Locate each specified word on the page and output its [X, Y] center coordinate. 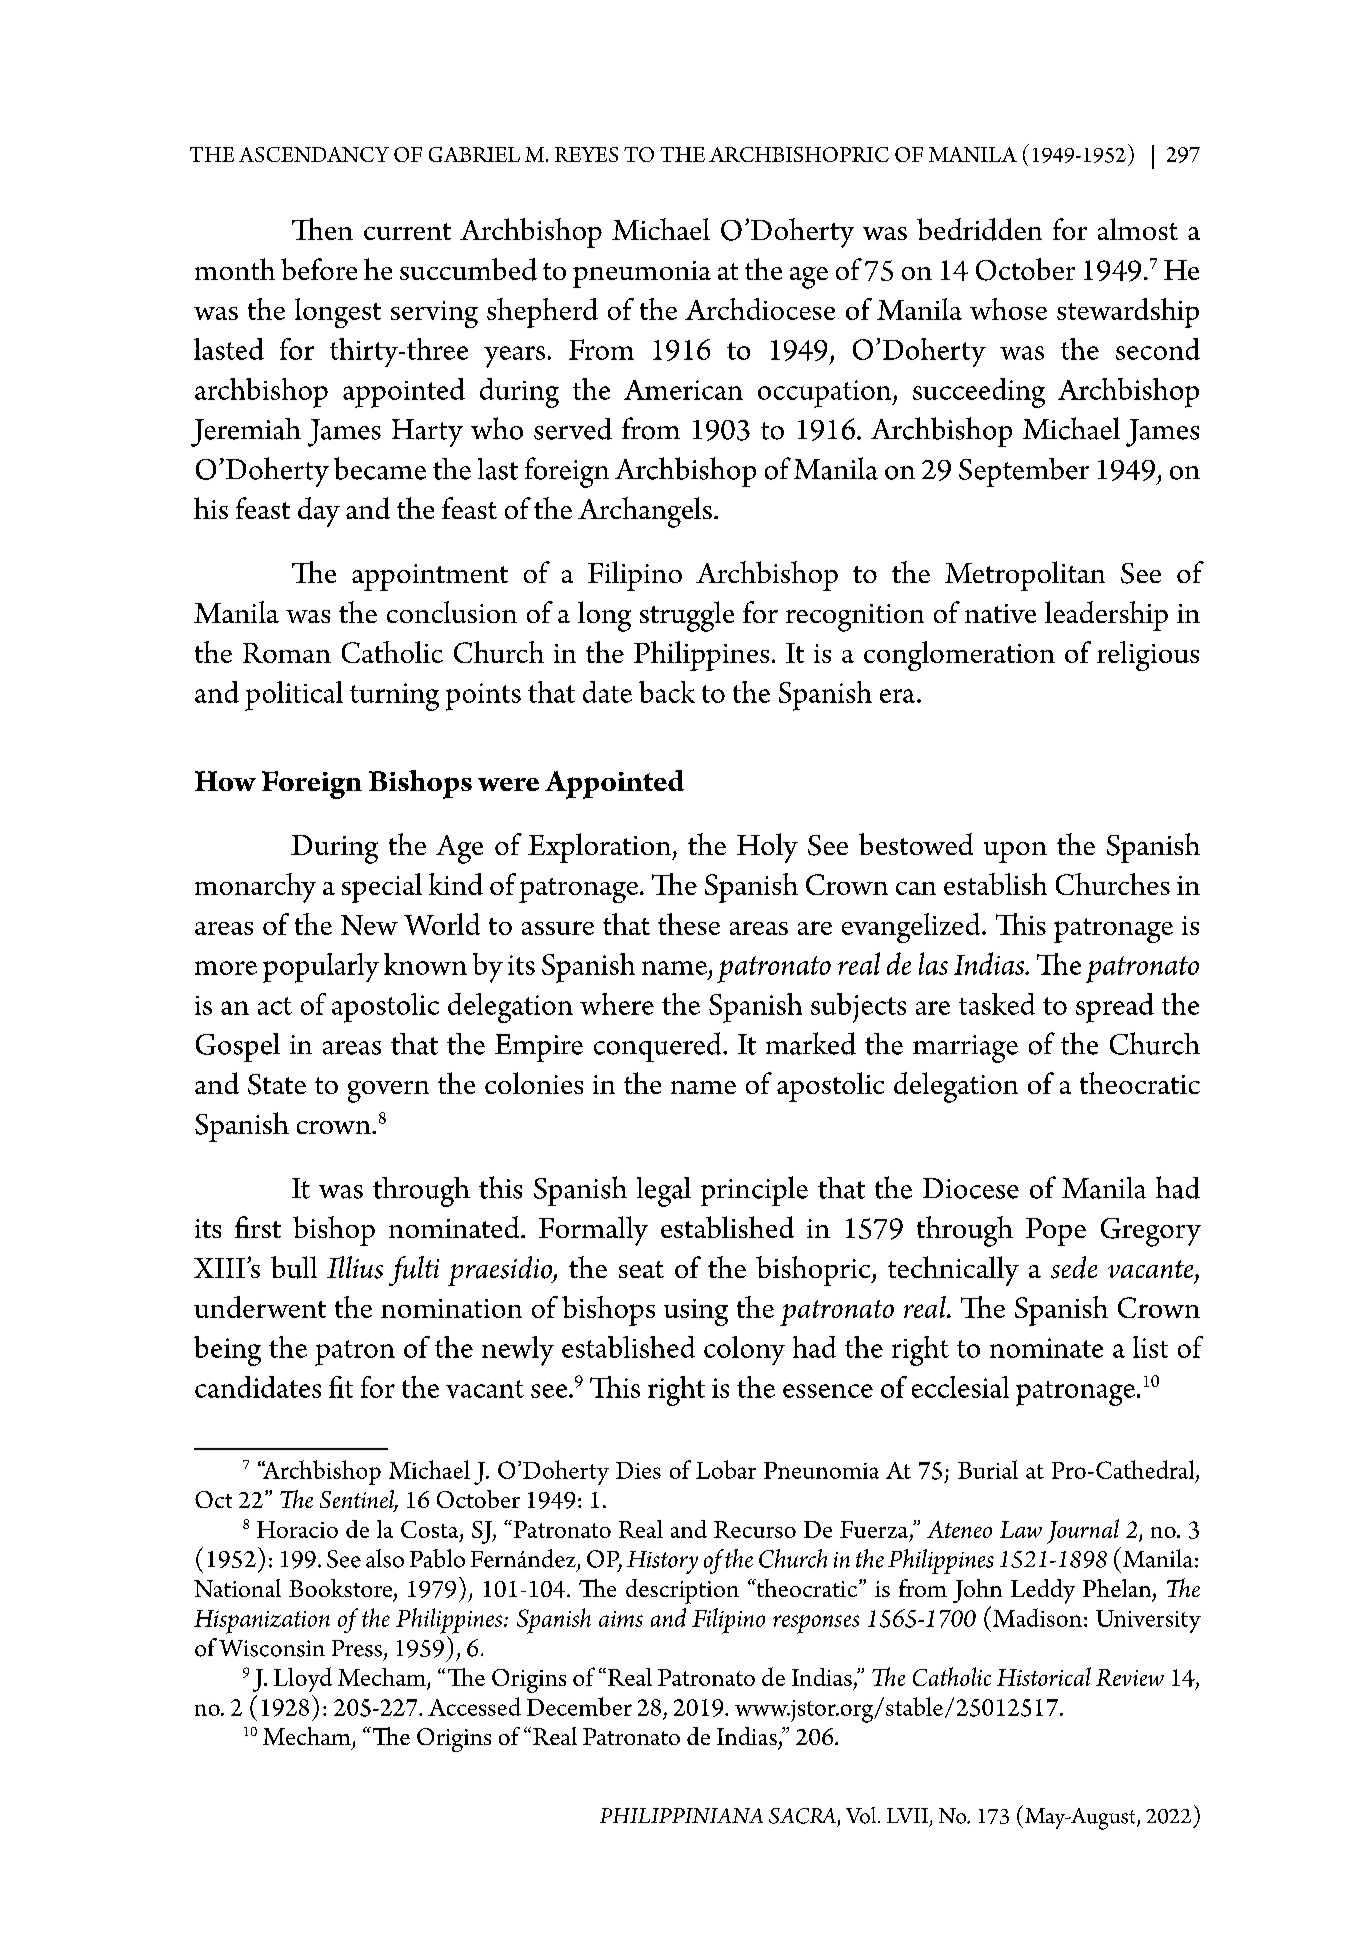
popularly [321, 968]
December [579, 1706]
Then [322, 229]
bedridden [979, 229]
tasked [997, 1004]
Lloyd [303, 1679]
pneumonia [642, 274]
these [689, 924]
